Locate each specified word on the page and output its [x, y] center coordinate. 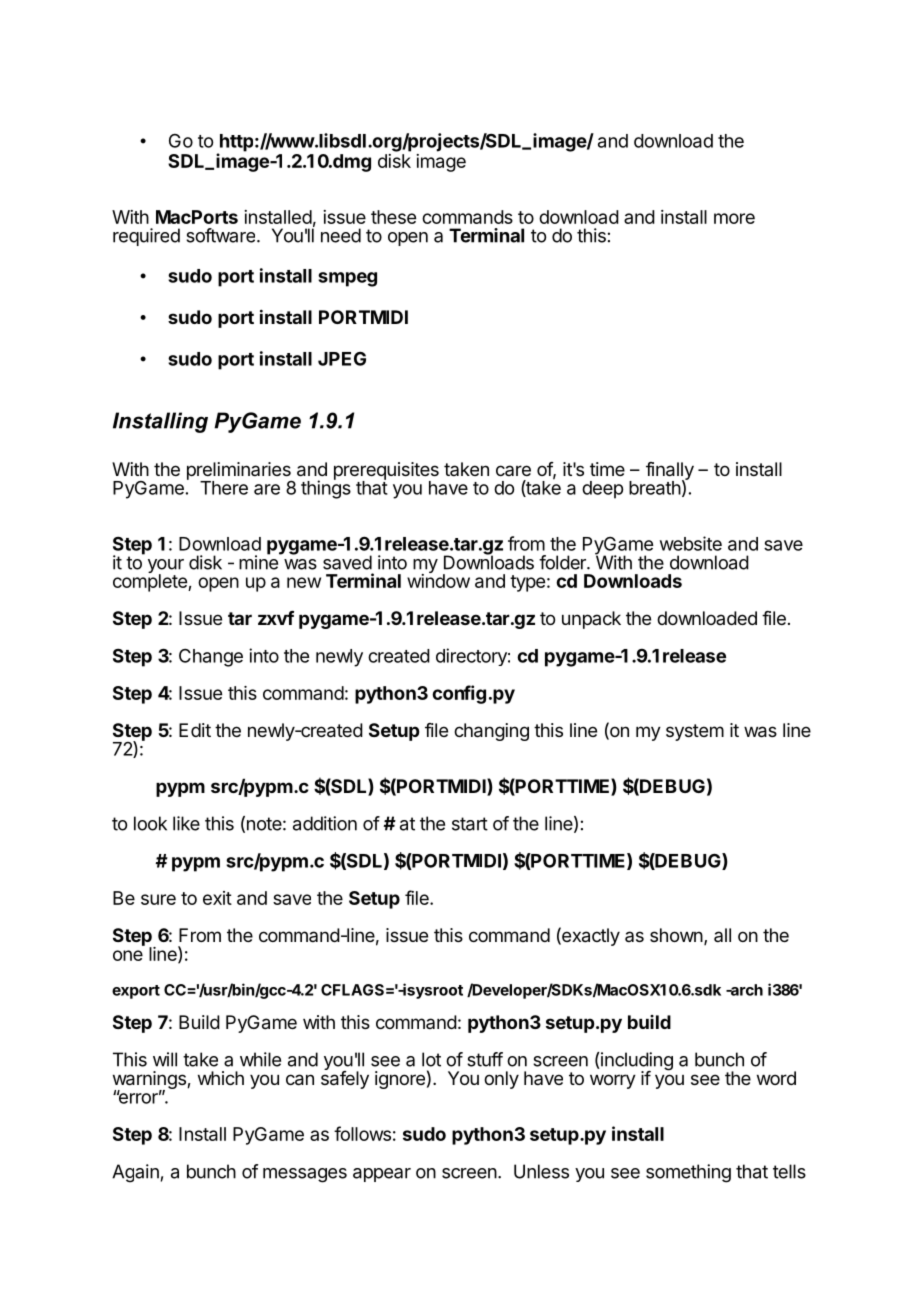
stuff [485, 1059]
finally [670, 472]
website [691, 543]
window [438, 580]
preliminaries [240, 472]
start [470, 824]
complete [151, 582]
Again [135, 1173]
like [186, 823]
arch [745, 990]
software [222, 235]
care [513, 470]
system [695, 732]
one [128, 955]
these [393, 217]
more [734, 218]
